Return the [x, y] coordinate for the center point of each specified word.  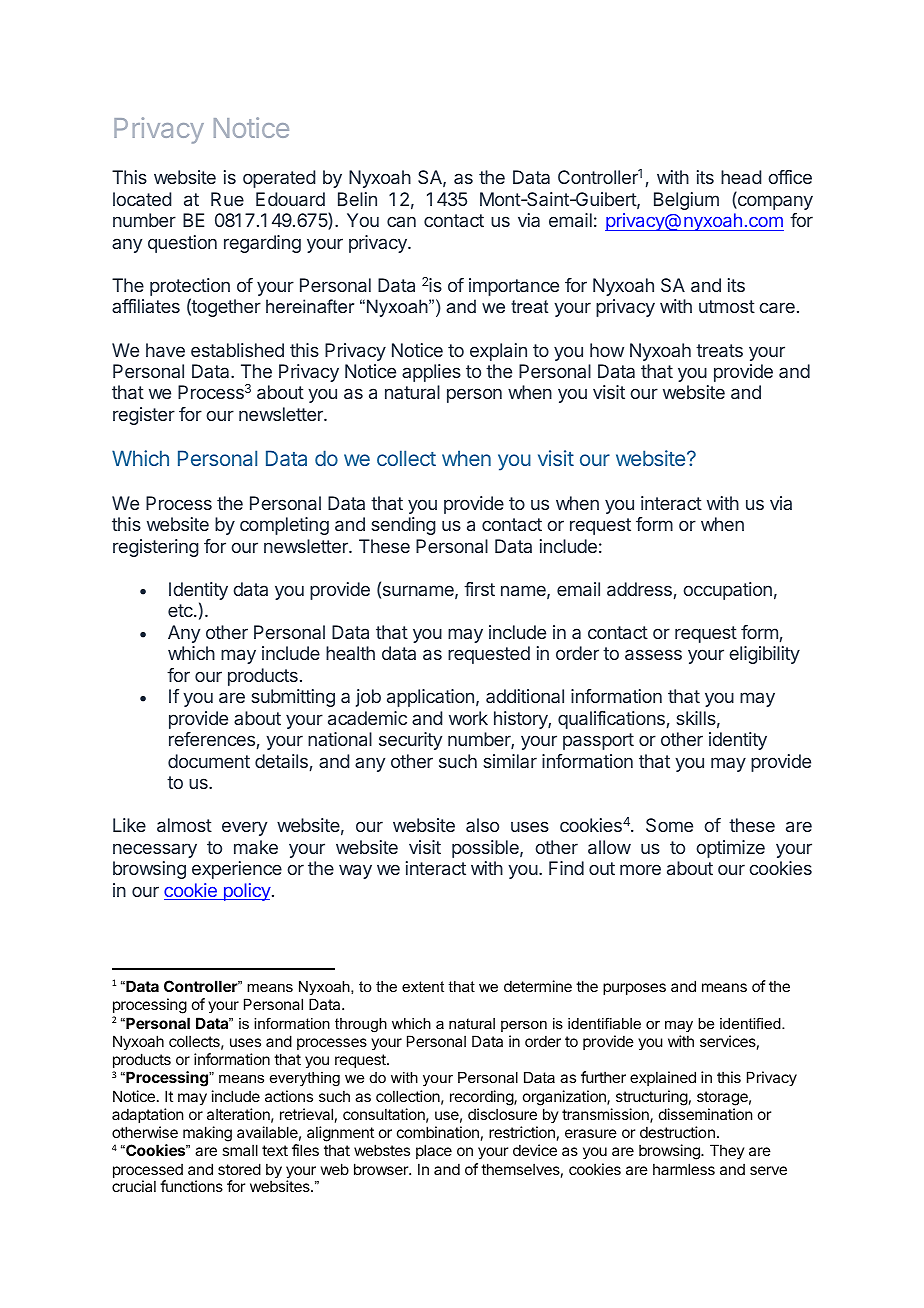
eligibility [764, 655]
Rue [227, 199]
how [607, 350]
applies [431, 373]
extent [423, 986]
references [212, 739]
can [401, 221]
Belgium [686, 201]
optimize [730, 849]
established [237, 350]
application [430, 698]
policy [246, 892]
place [434, 1151]
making [207, 1134]
